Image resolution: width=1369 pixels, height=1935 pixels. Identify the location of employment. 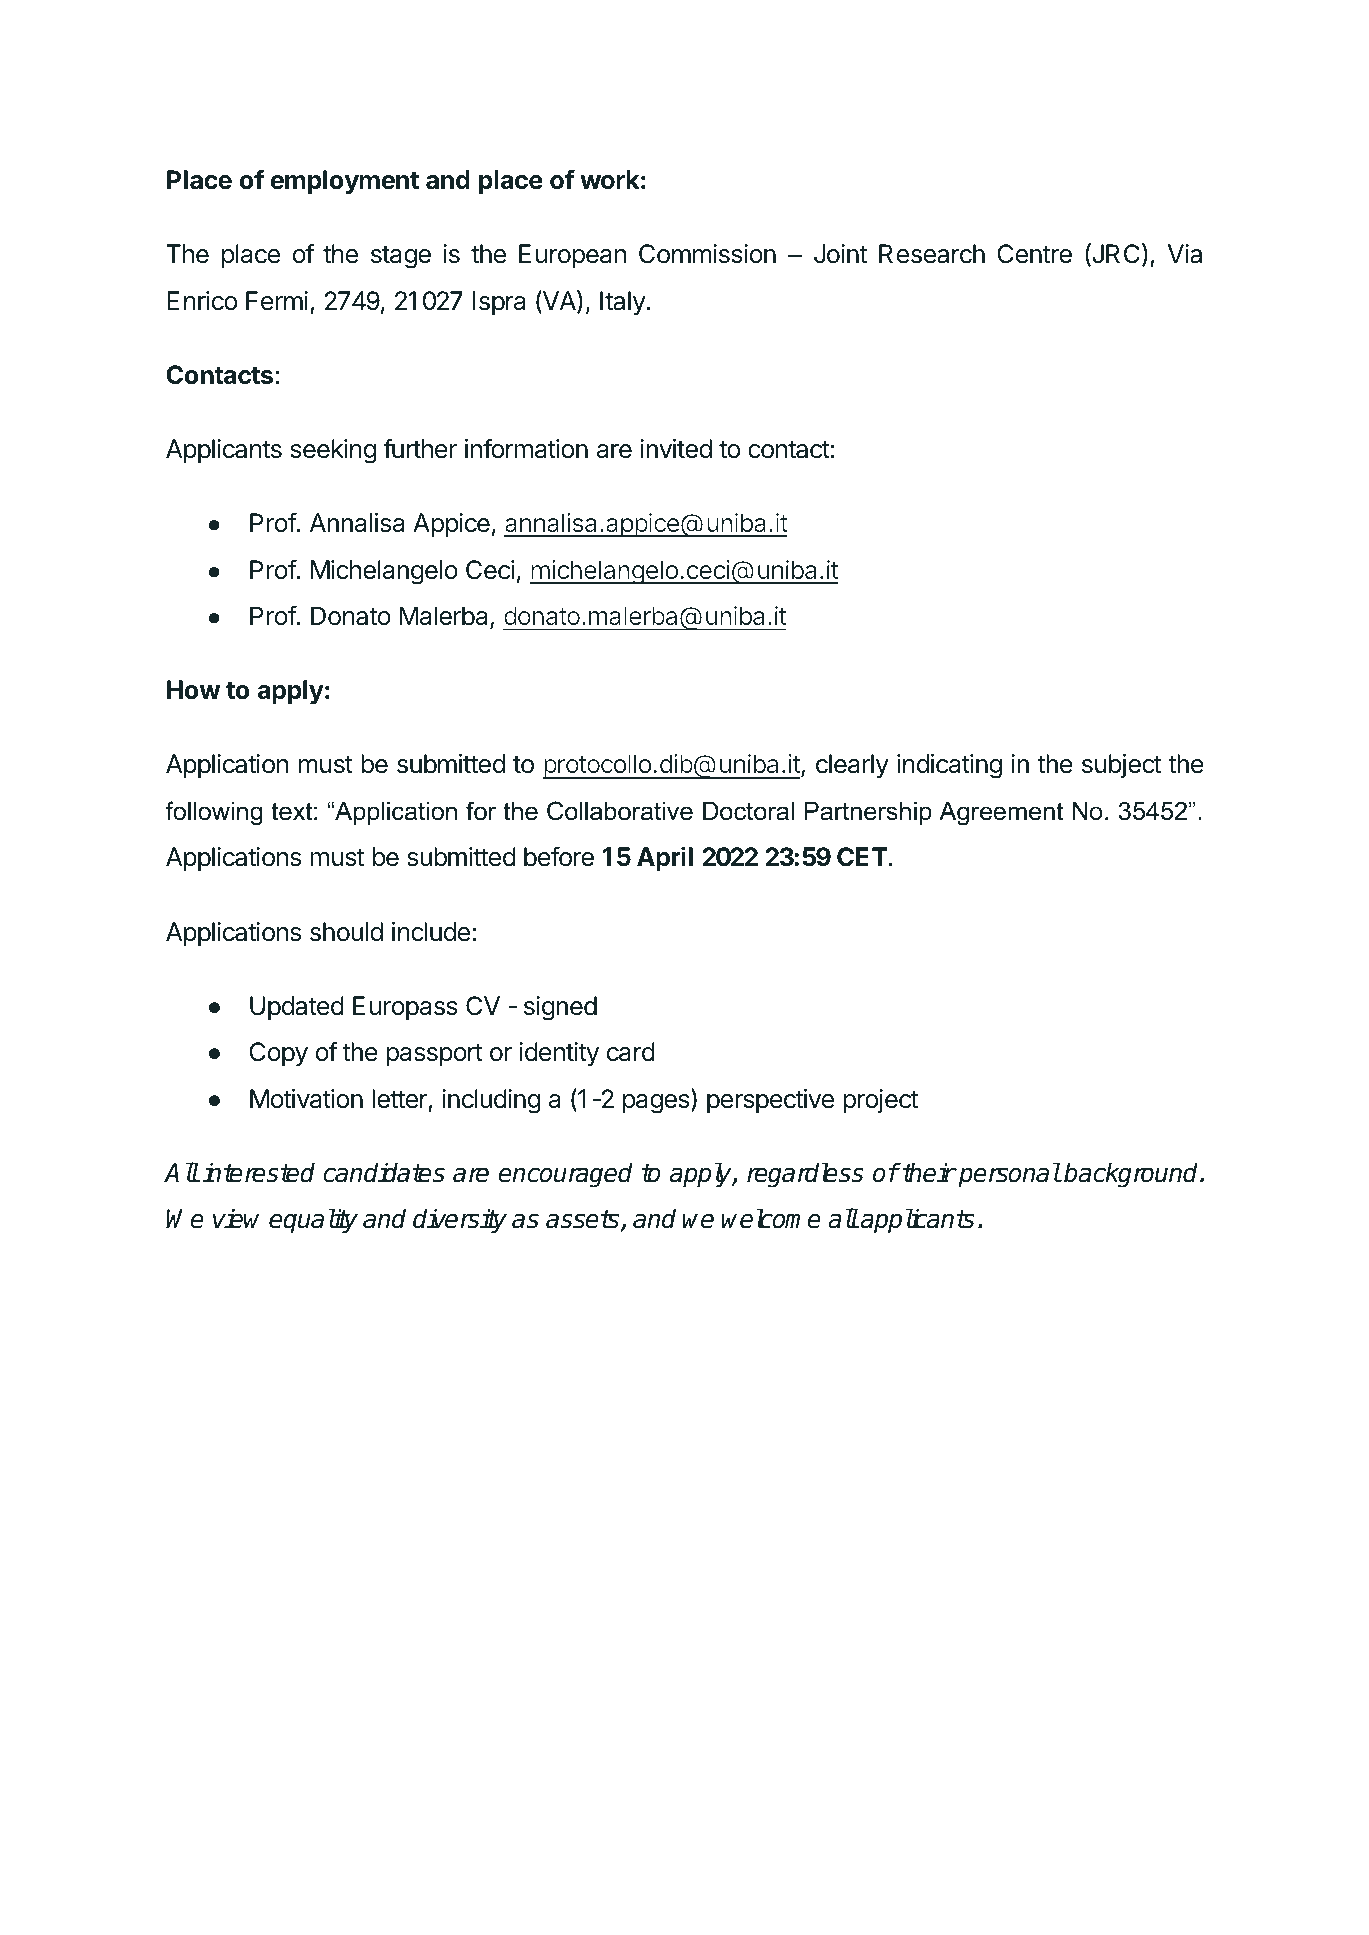
(345, 182).
